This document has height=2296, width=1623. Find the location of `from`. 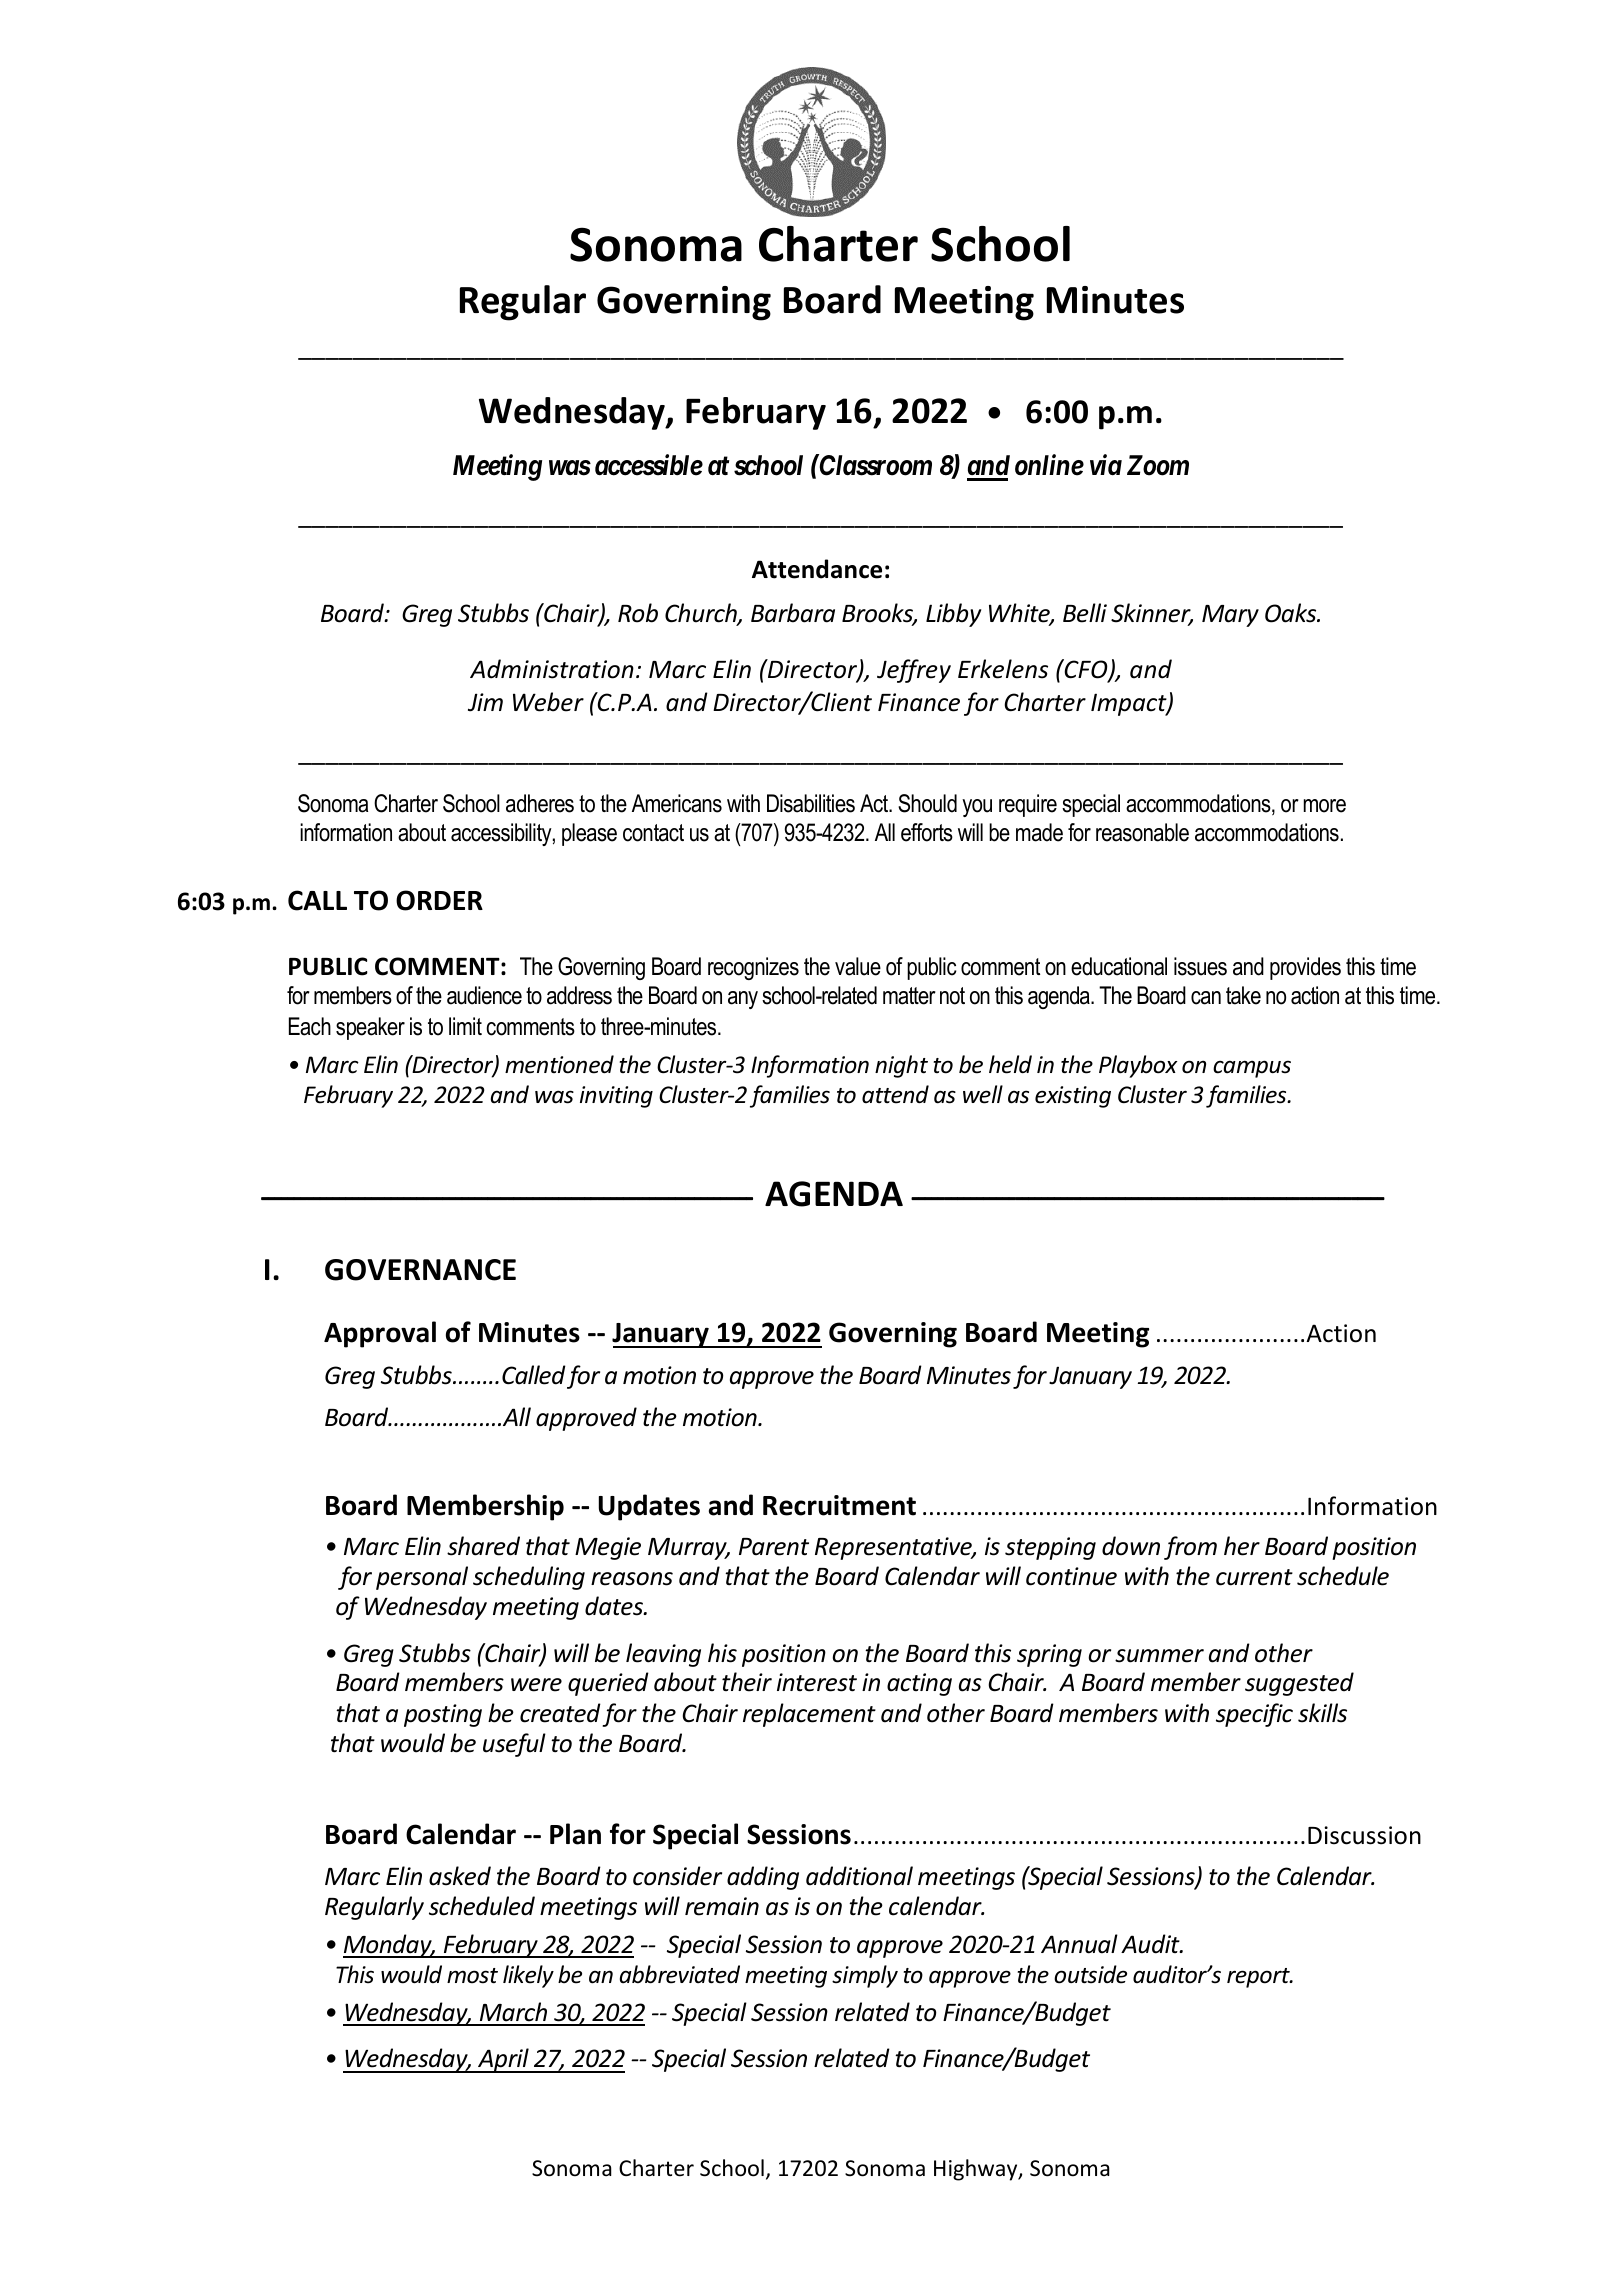

from is located at coordinates (1190, 1548).
